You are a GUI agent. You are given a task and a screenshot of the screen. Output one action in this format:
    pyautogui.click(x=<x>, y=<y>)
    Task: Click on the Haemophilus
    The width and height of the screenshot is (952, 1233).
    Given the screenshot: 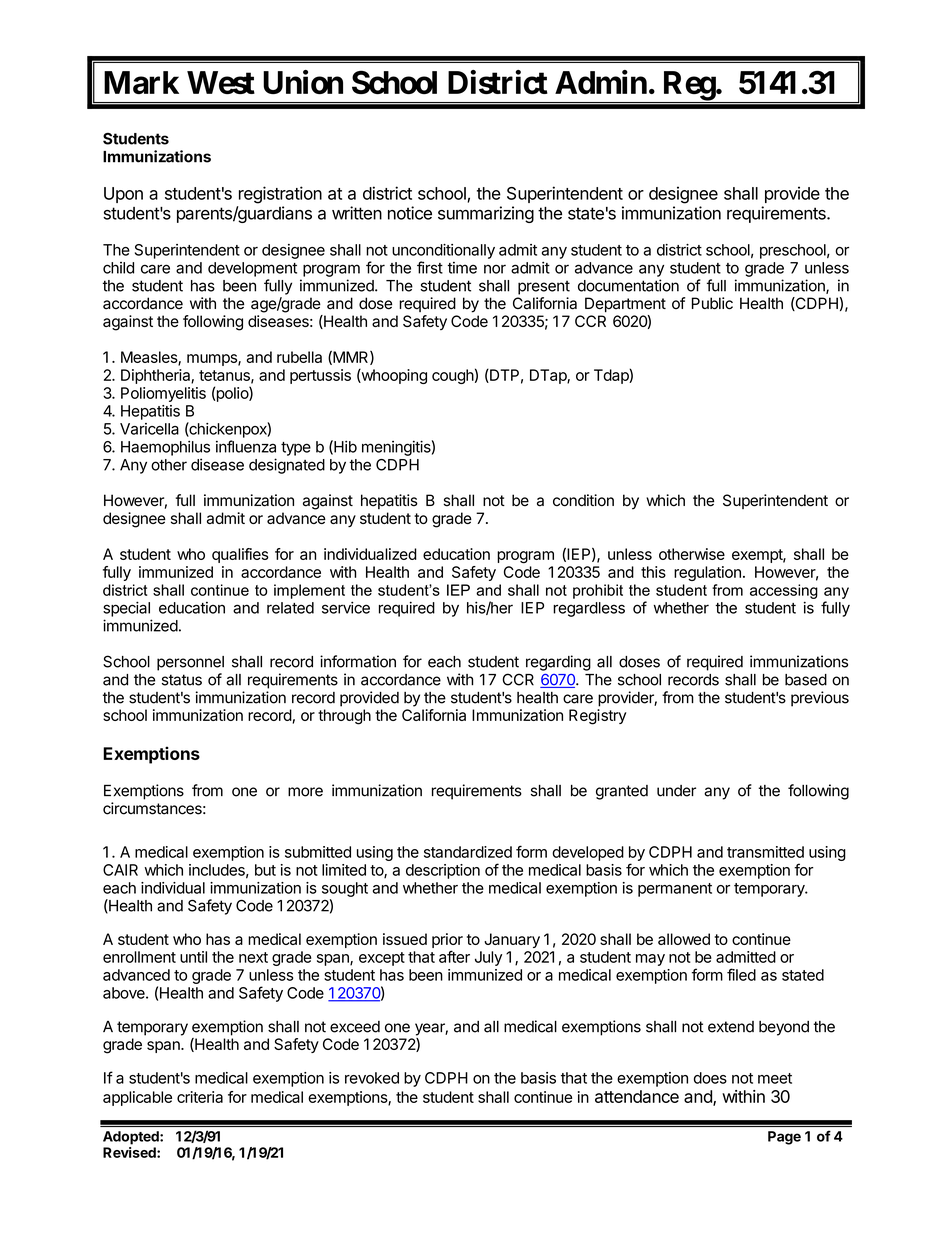 What is the action you would take?
    pyautogui.click(x=165, y=448)
